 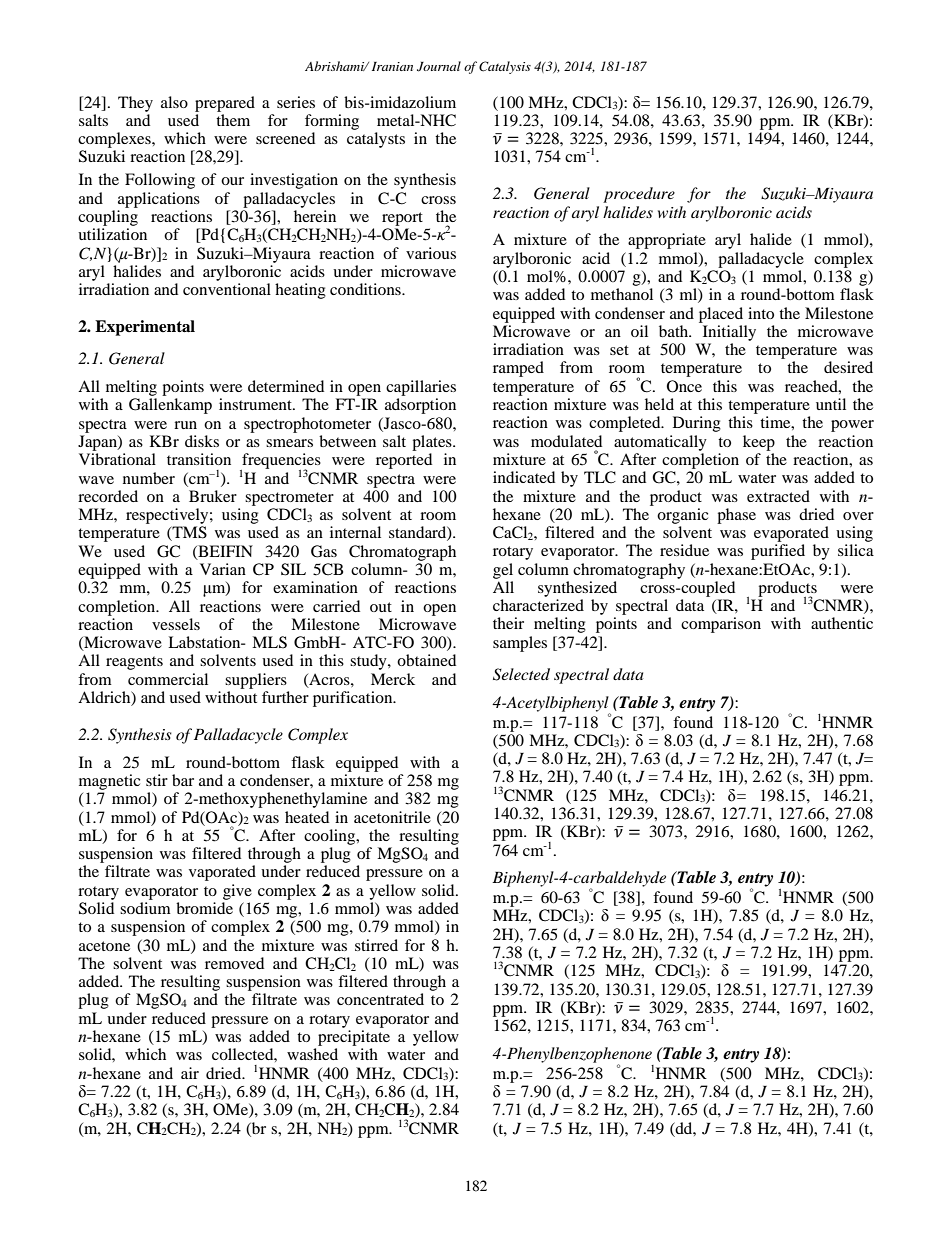 What do you see at coordinates (503, 571) in the document?
I see `gel` at bounding box center [503, 571].
